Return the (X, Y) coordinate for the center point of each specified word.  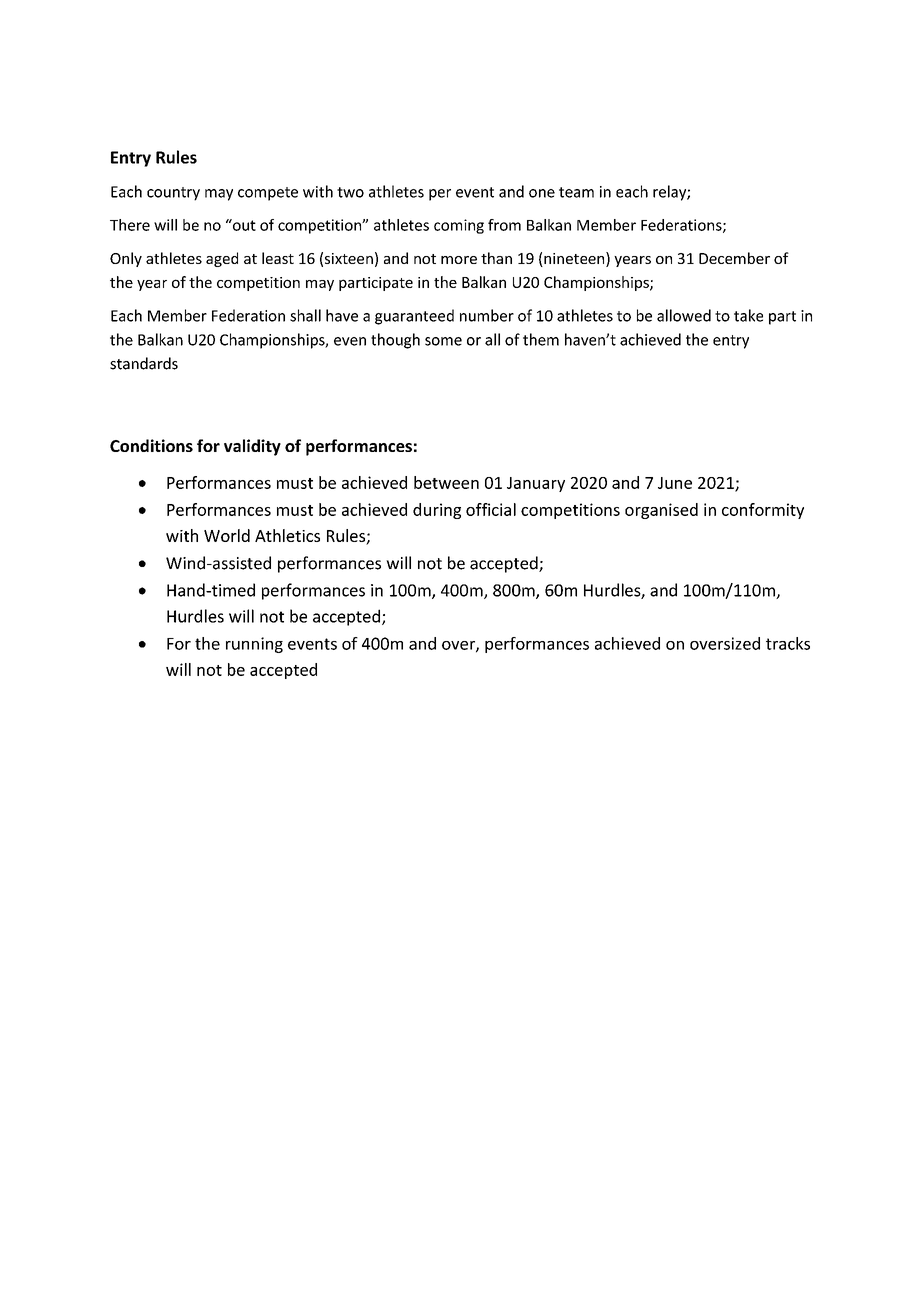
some (443, 341)
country (173, 194)
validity (252, 447)
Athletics (287, 535)
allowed (684, 315)
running (254, 645)
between (446, 482)
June (675, 483)
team (576, 192)
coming (459, 226)
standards (144, 363)
